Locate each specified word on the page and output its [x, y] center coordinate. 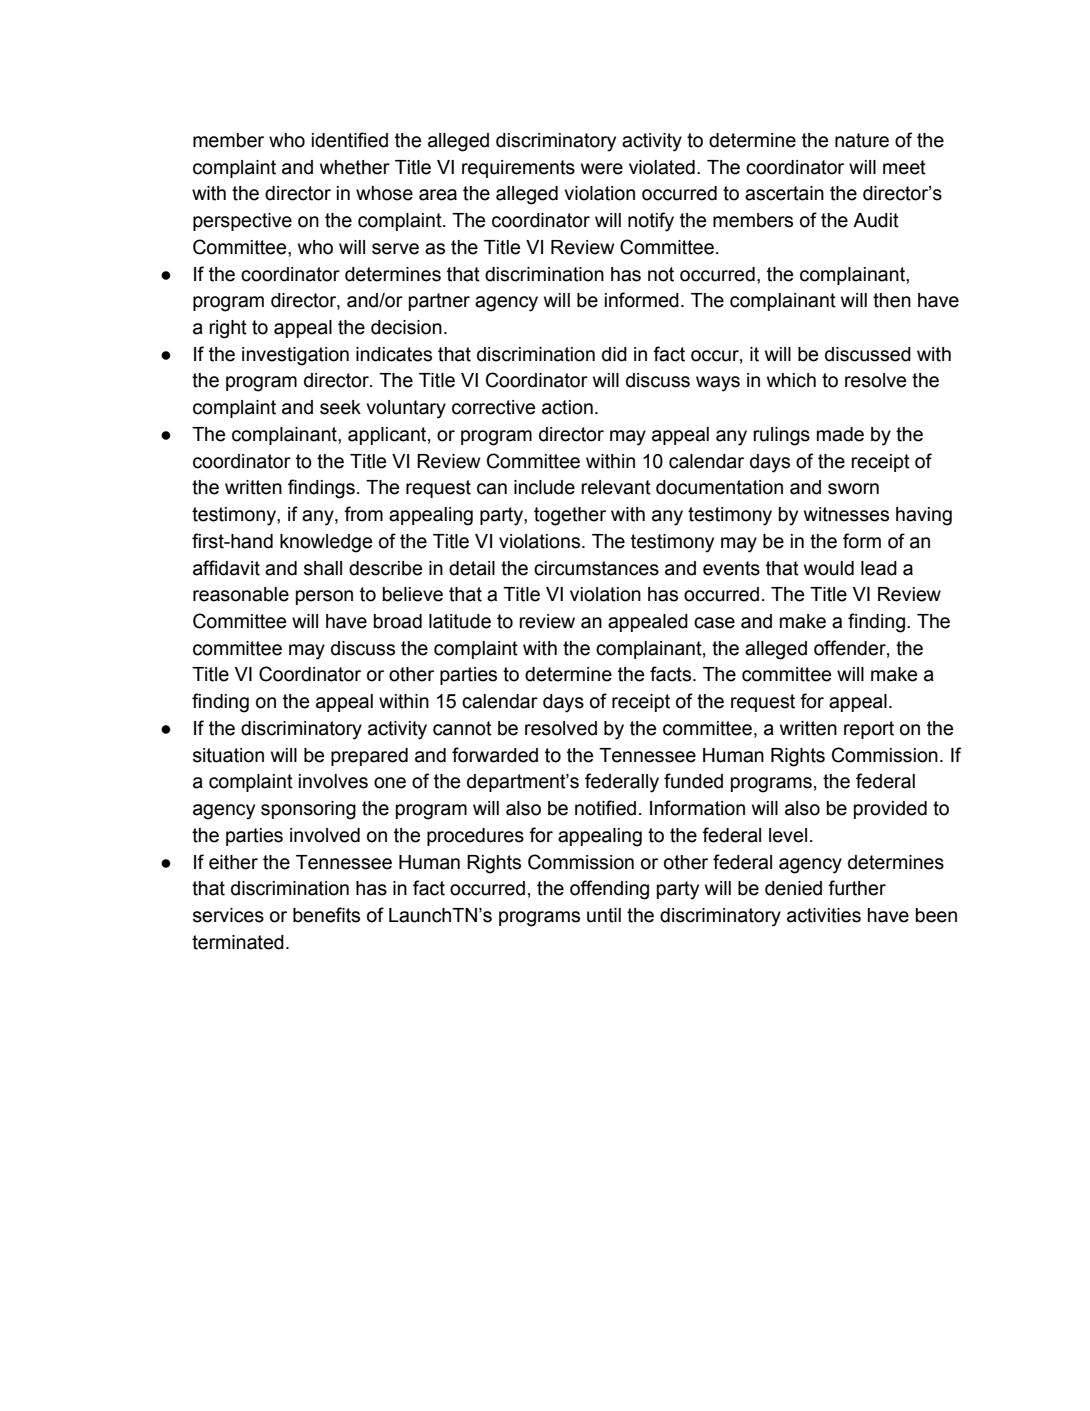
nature [862, 140]
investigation [295, 356]
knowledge [326, 543]
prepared [369, 757]
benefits [326, 915]
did [614, 354]
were [602, 169]
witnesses [846, 514]
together [570, 516]
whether [355, 167]
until [604, 915]
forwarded [495, 755]
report [869, 730]
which [791, 380]
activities [824, 915]
